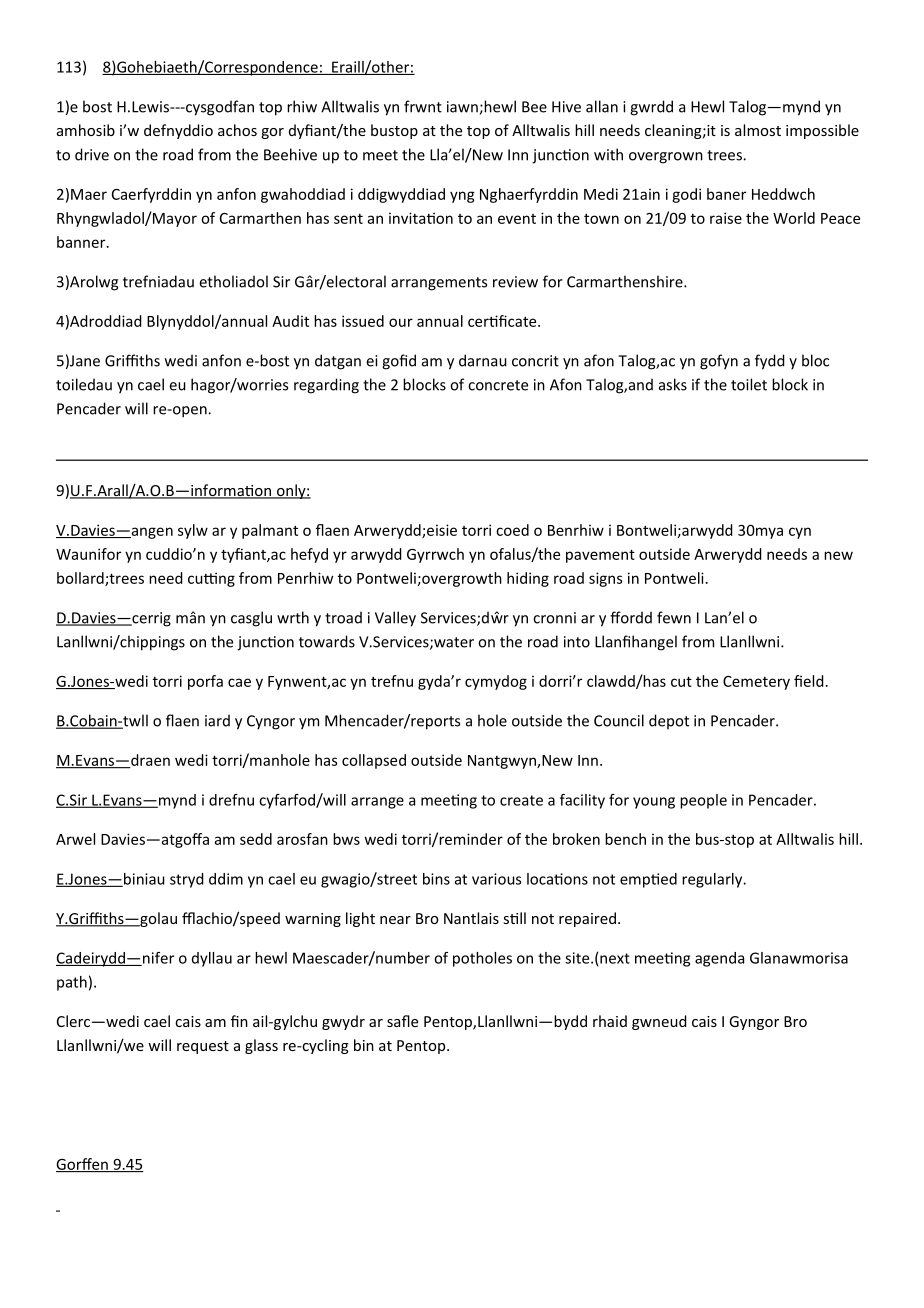 This screenshot has width=924, height=1308. Describe the element at coordinates (498, 385) in the screenshot. I see `concrete` at that location.
